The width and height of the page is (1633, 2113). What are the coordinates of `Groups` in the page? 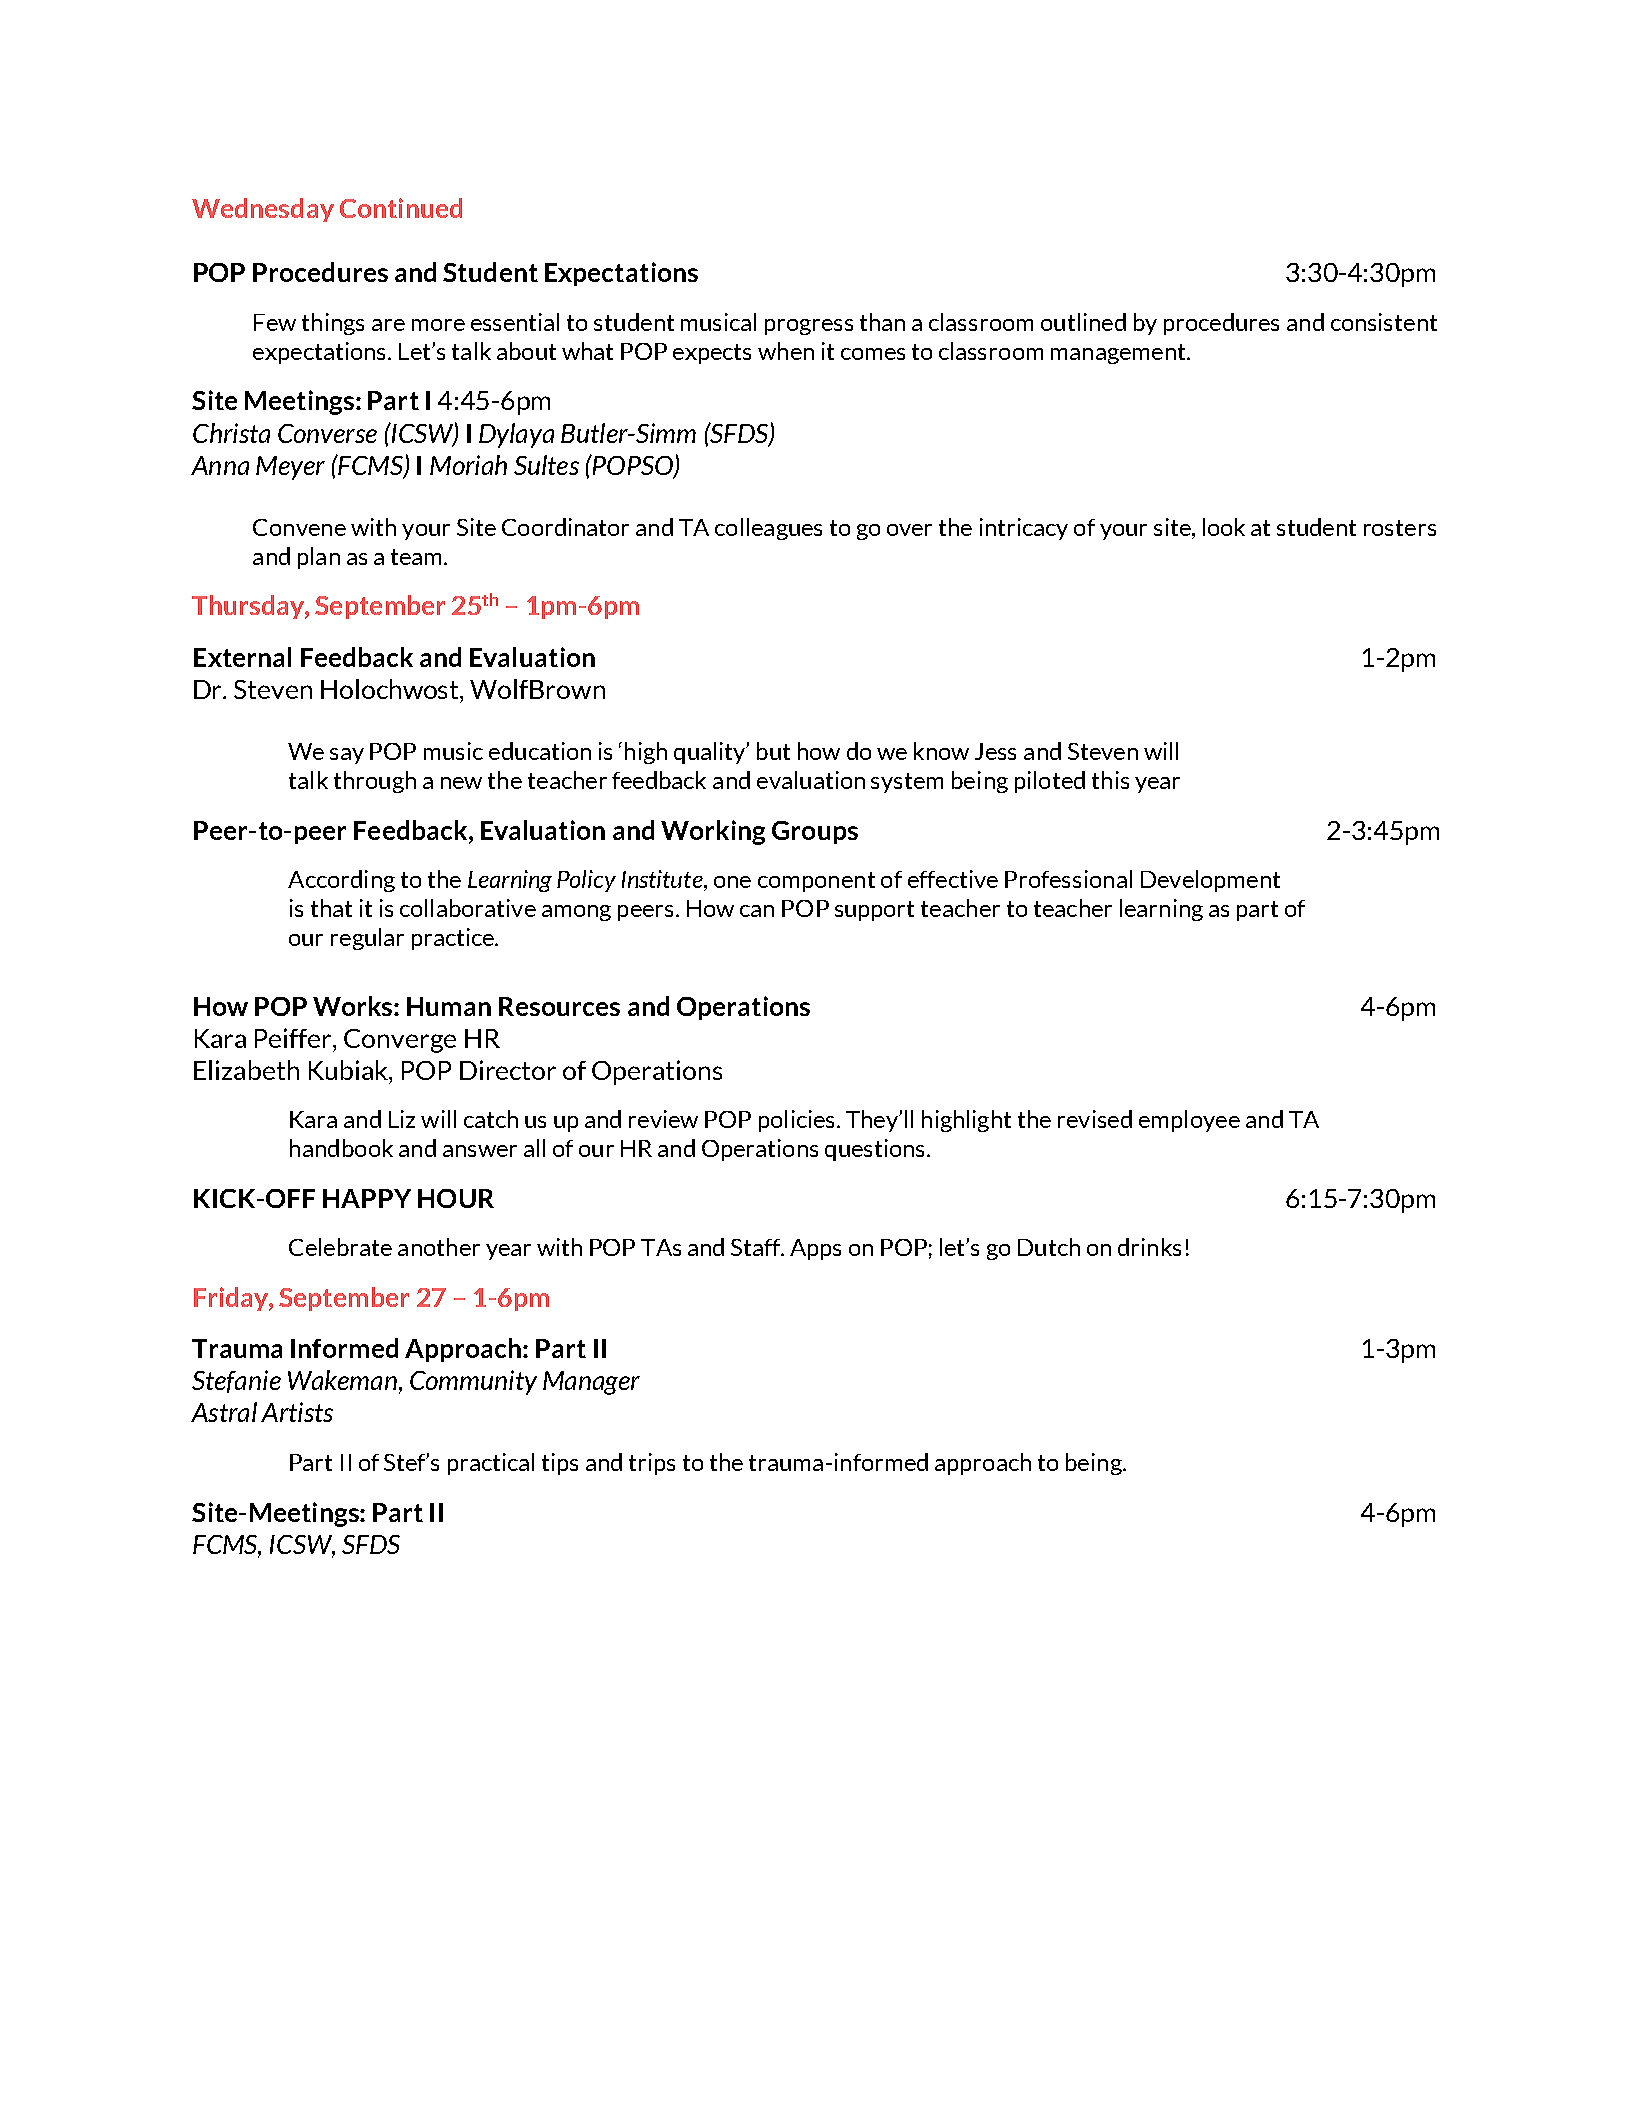 It's located at (815, 832).
